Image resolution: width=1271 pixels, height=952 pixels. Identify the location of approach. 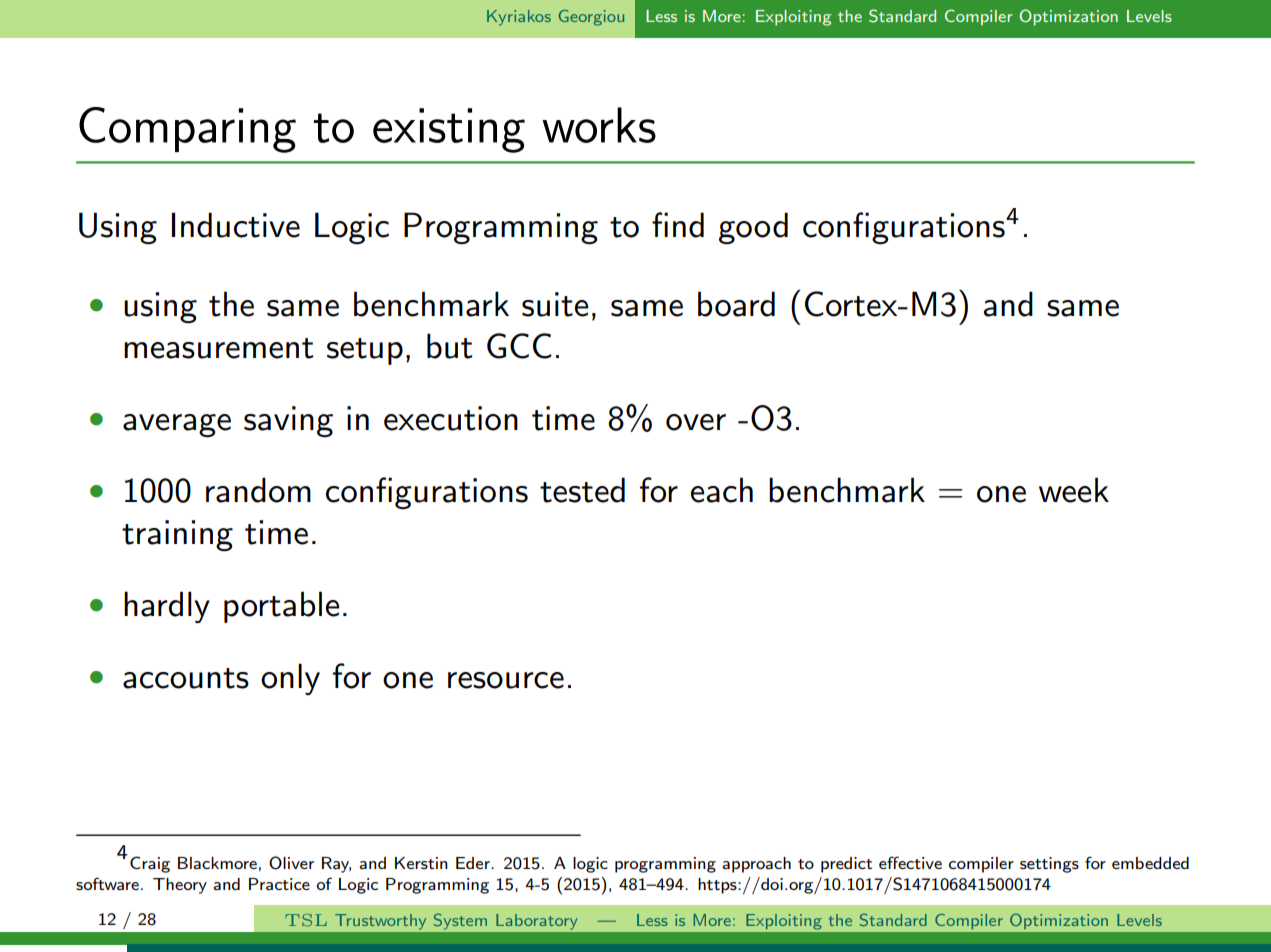
(756, 865).
